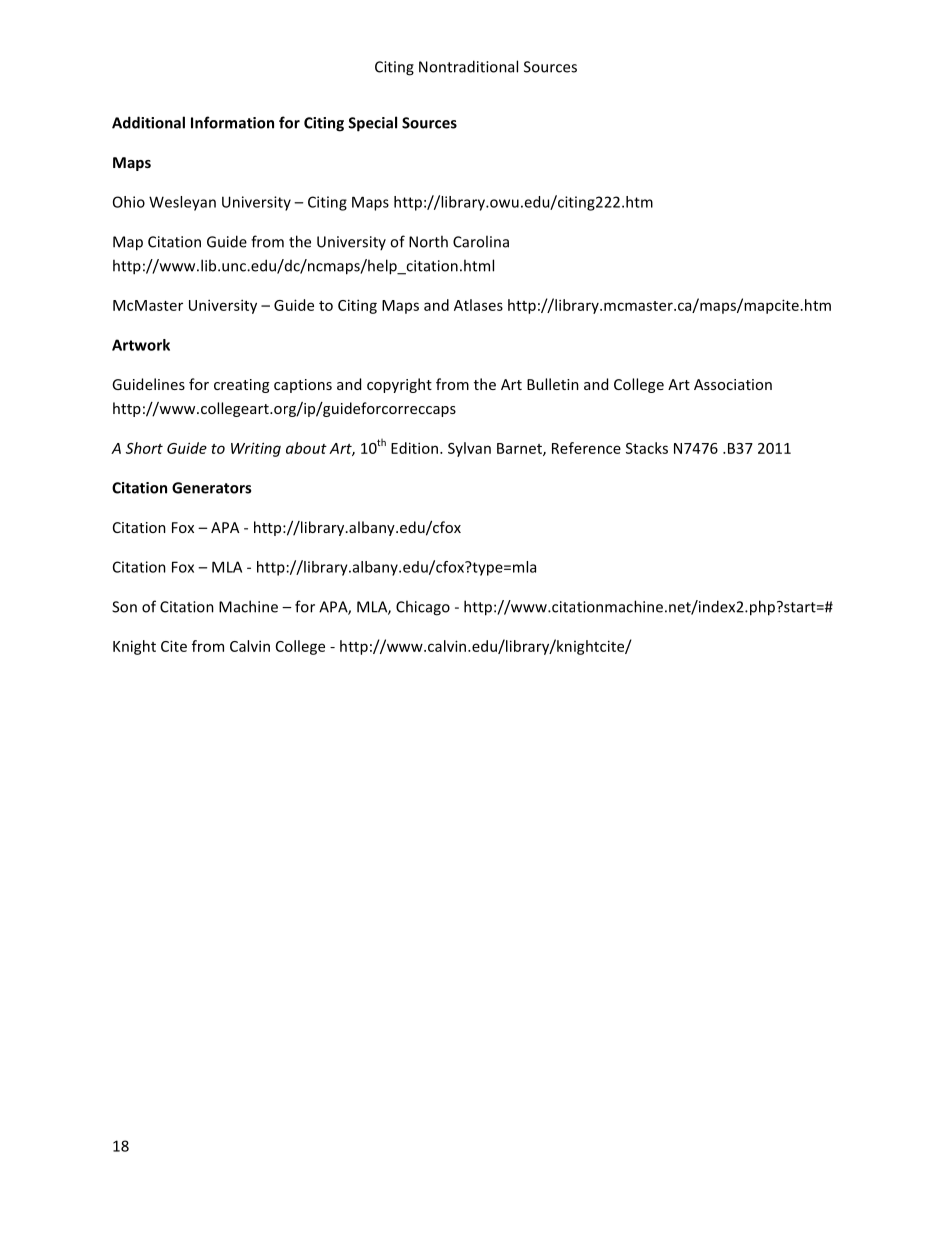  Describe the element at coordinates (423, 608) in the screenshot. I see `Chicago` at that location.
